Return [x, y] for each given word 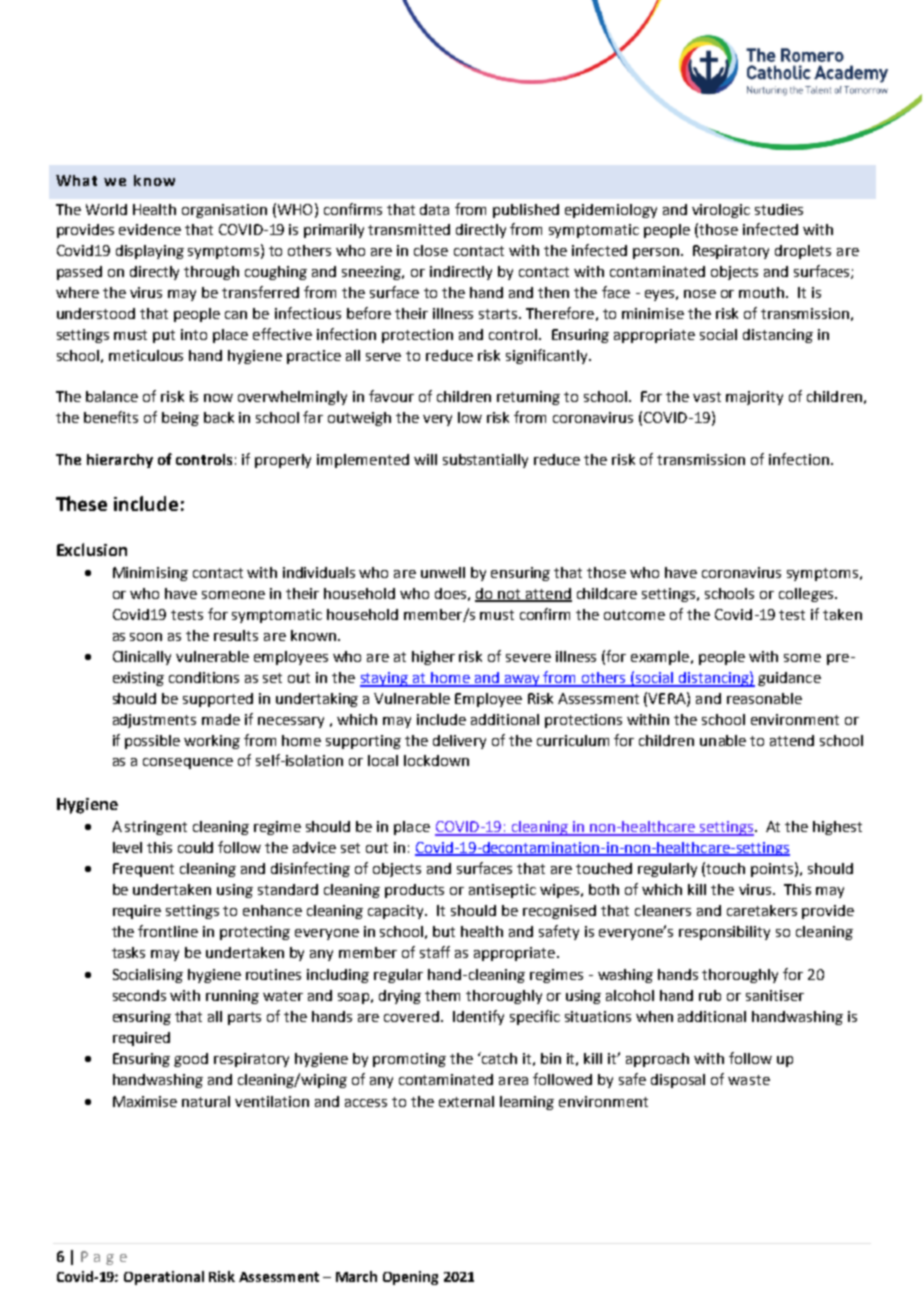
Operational [164, 1278]
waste [749, 1080]
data [434, 209]
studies [779, 209]
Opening [410, 1278]
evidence [150, 229]
